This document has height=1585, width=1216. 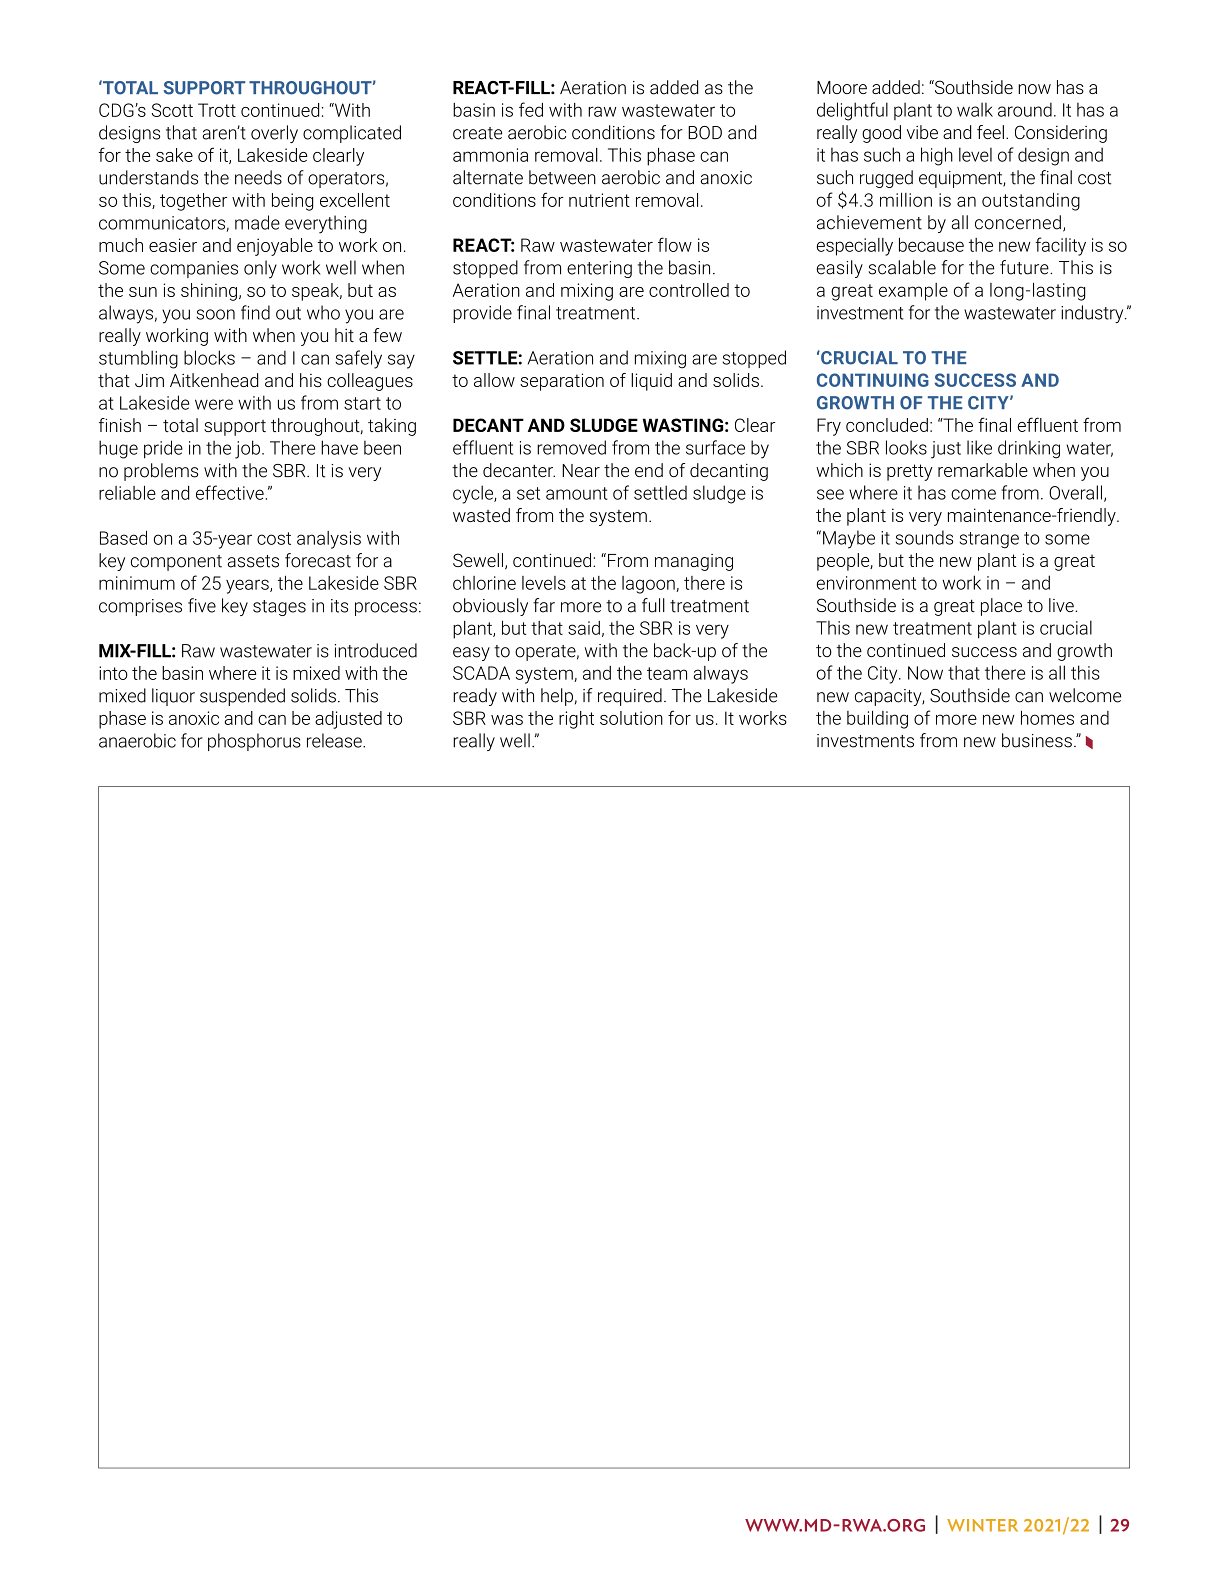 I want to click on business, so click(x=1037, y=740).
